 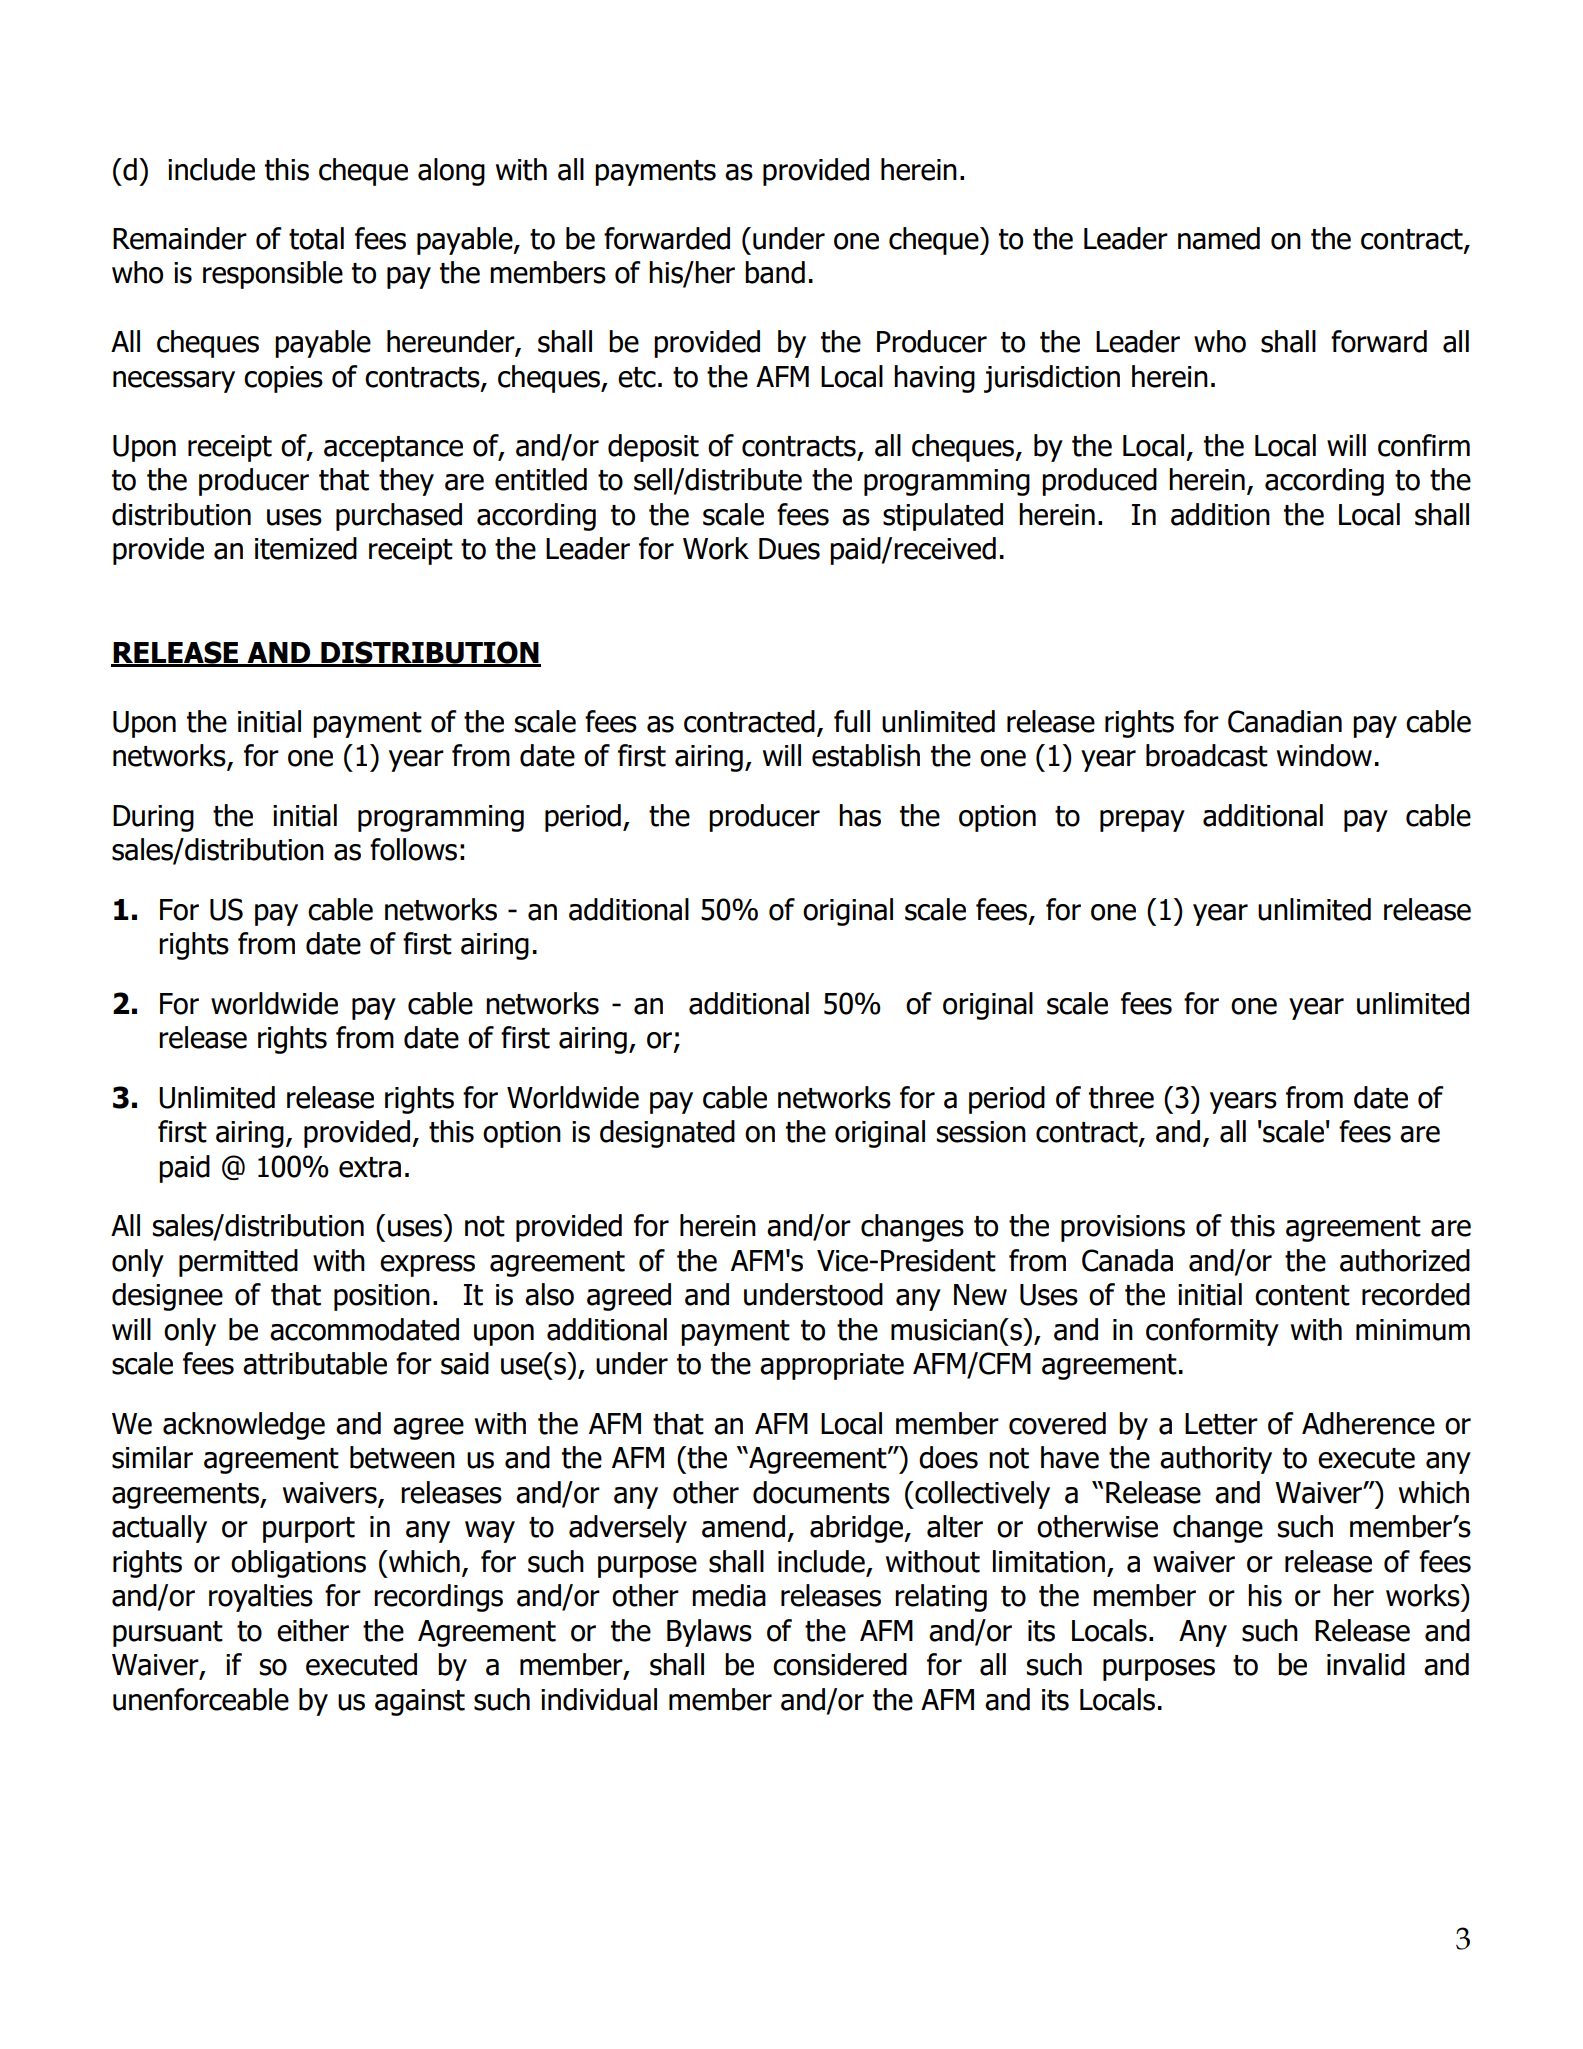 What do you see at coordinates (1219, 238) in the document?
I see `named` at bounding box center [1219, 238].
